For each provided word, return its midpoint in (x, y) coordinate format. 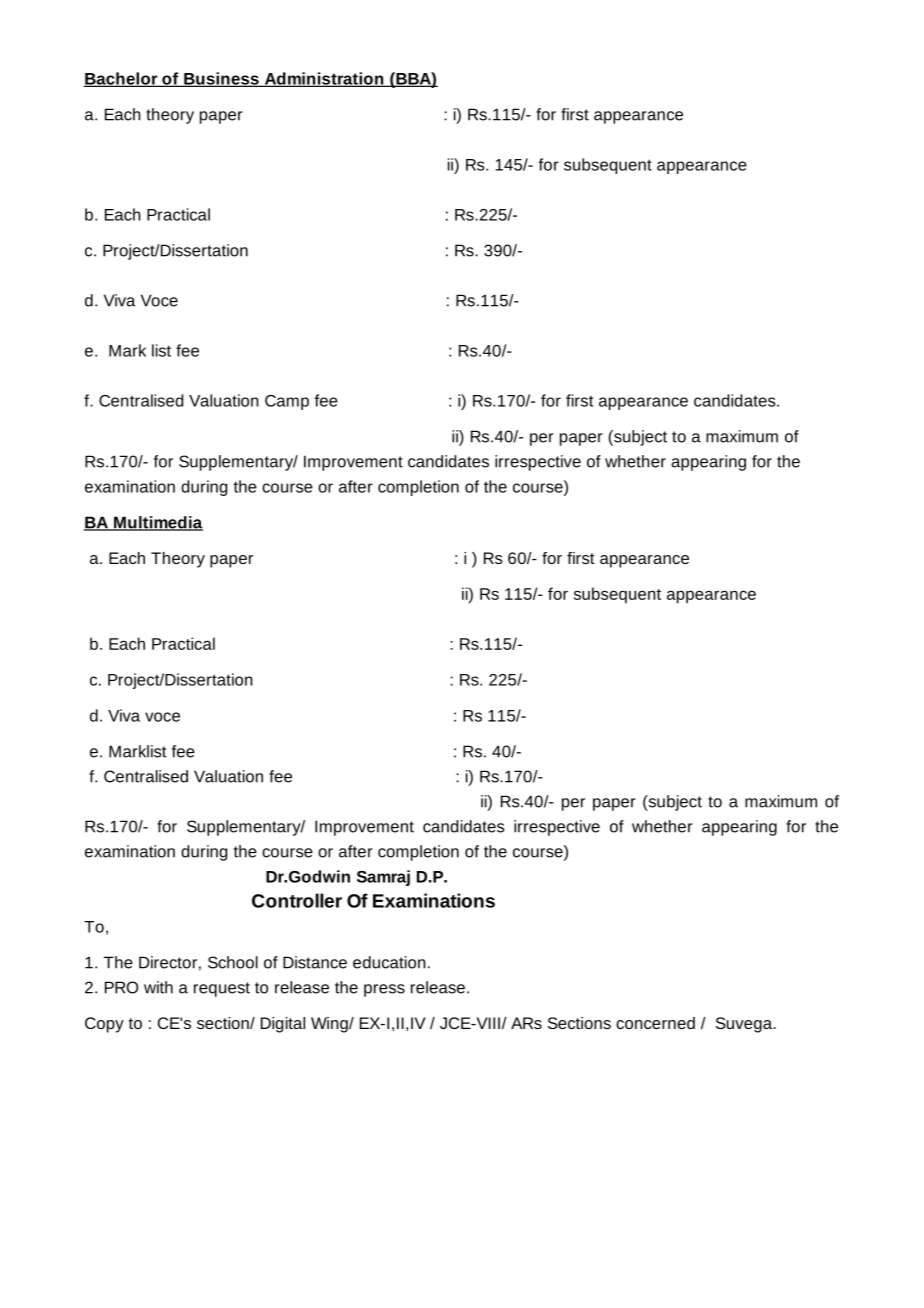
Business (221, 79)
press (384, 990)
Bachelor (121, 79)
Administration (324, 79)
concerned (655, 1023)
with (158, 987)
